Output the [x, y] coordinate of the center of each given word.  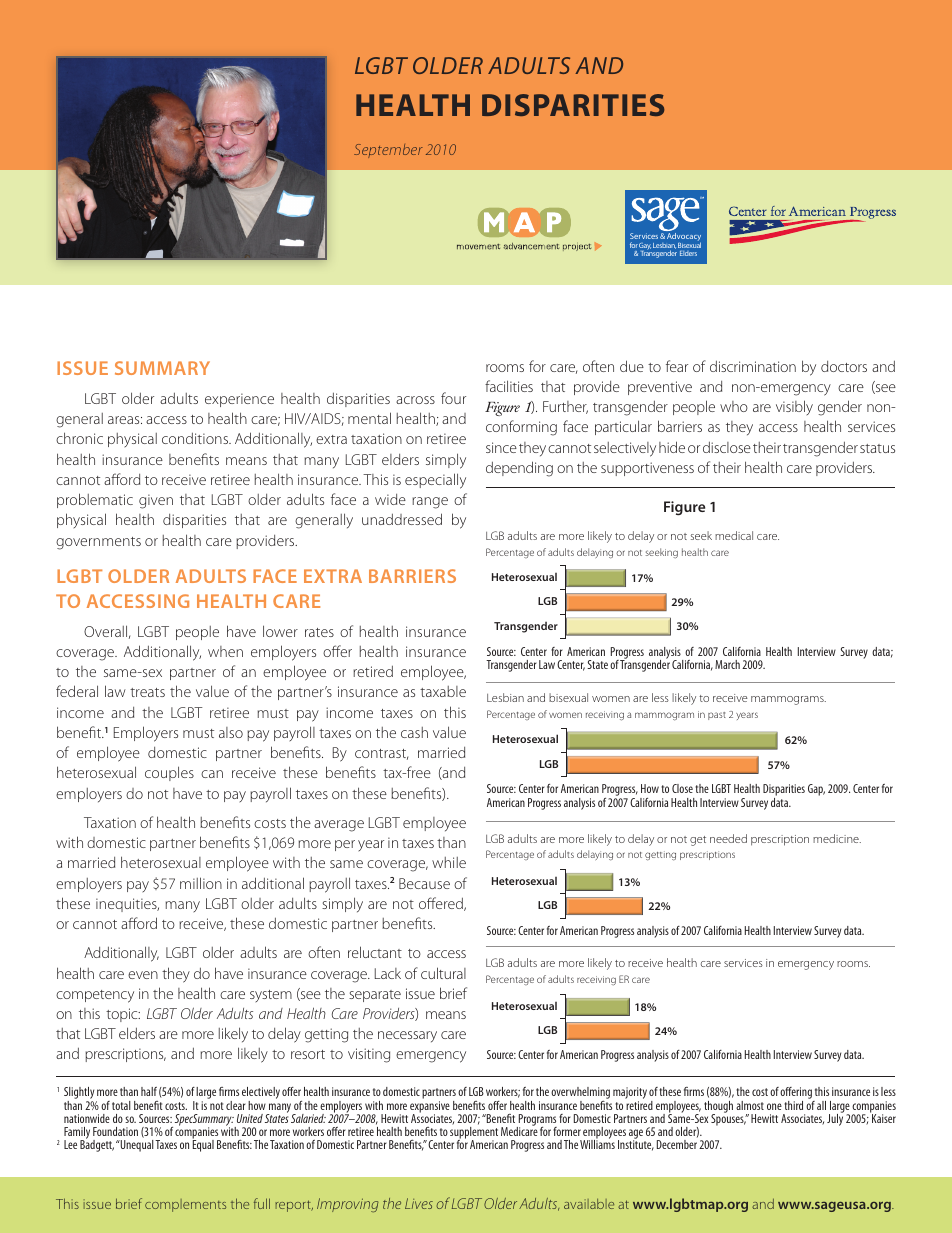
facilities [509, 386]
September [388, 151]
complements [185, 1205]
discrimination [753, 366]
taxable [443, 691]
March [727, 664]
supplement [474, 1134]
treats [147, 692]
